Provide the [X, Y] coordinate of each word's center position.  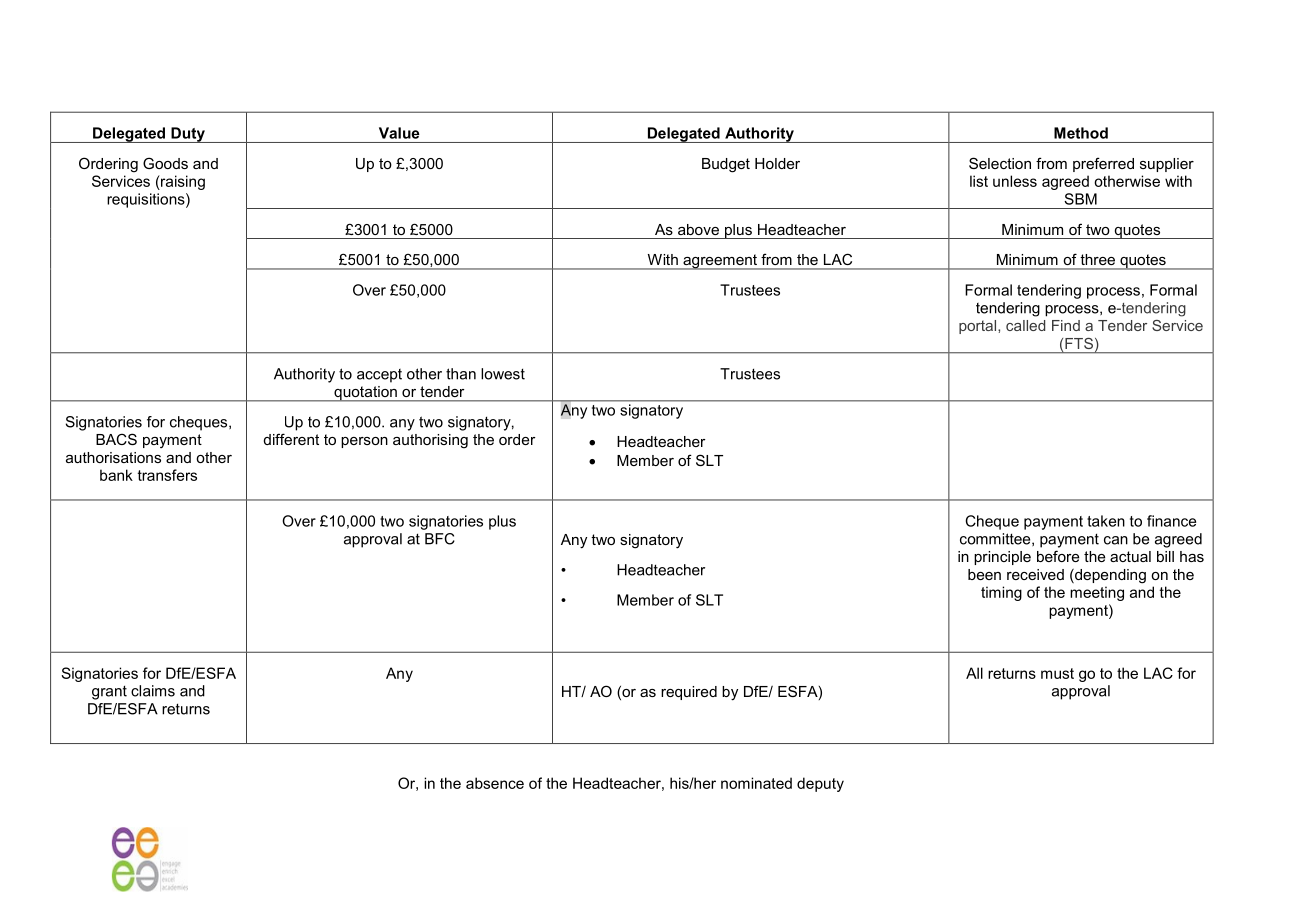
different [291, 439]
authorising [430, 441]
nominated [756, 783]
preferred [1103, 164]
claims [153, 691]
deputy [820, 784]
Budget [726, 165]
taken [1106, 521]
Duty [188, 135]
